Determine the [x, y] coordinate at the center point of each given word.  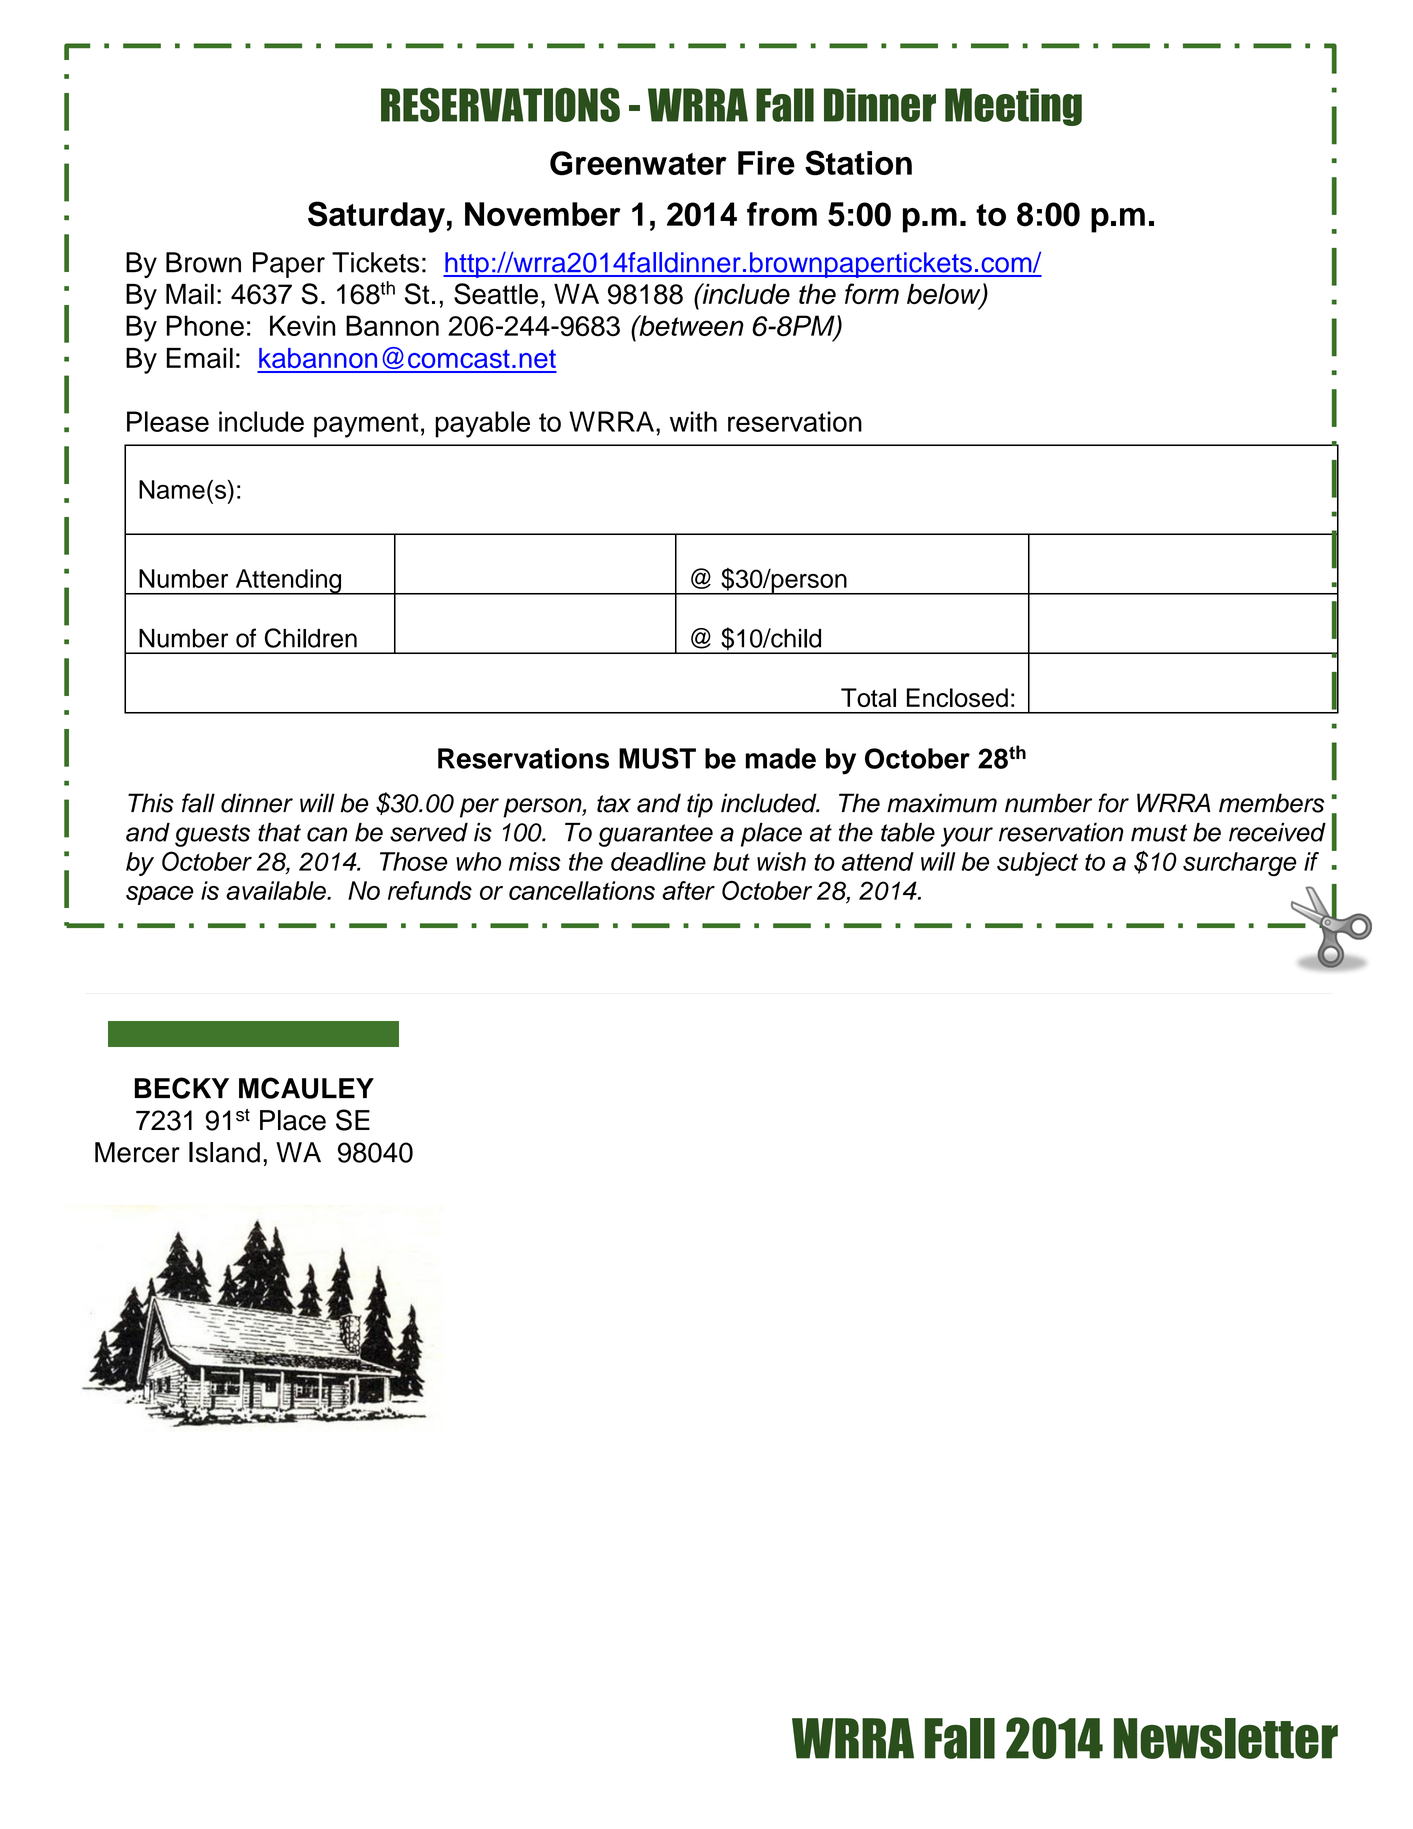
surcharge [1240, 864]
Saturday [376, 217]
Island [224, 1152]
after [688, 890]
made [781, 758]
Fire [766, 163]
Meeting [1013, 107]
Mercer [137, 1152]
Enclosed [957, 697]
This [151, 803]
